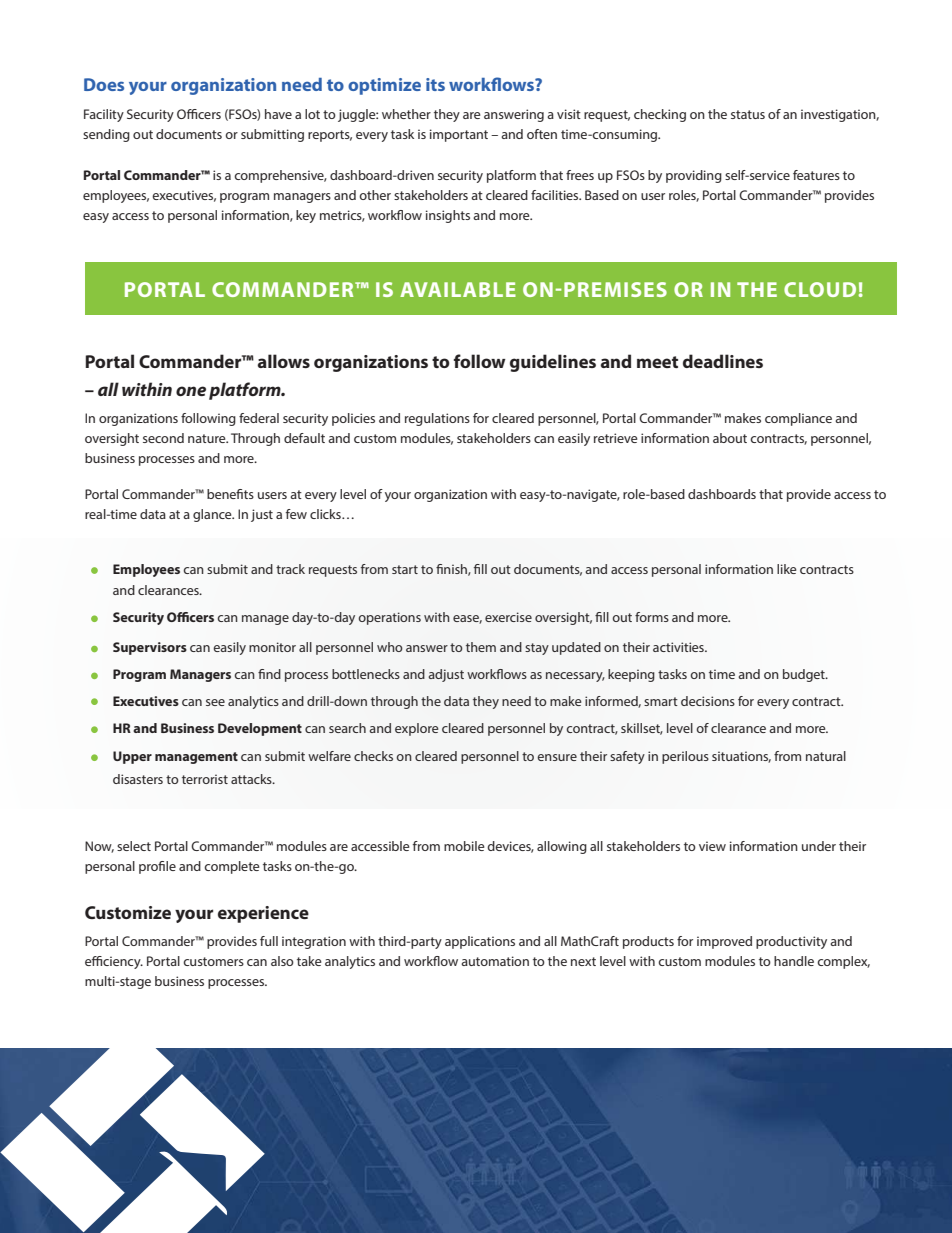 Image resolution: width=952 pixels, height=1233 pixels. Describe the element at coordinates (458, 289) in the document. I see `AVAILABLE` at that location.
